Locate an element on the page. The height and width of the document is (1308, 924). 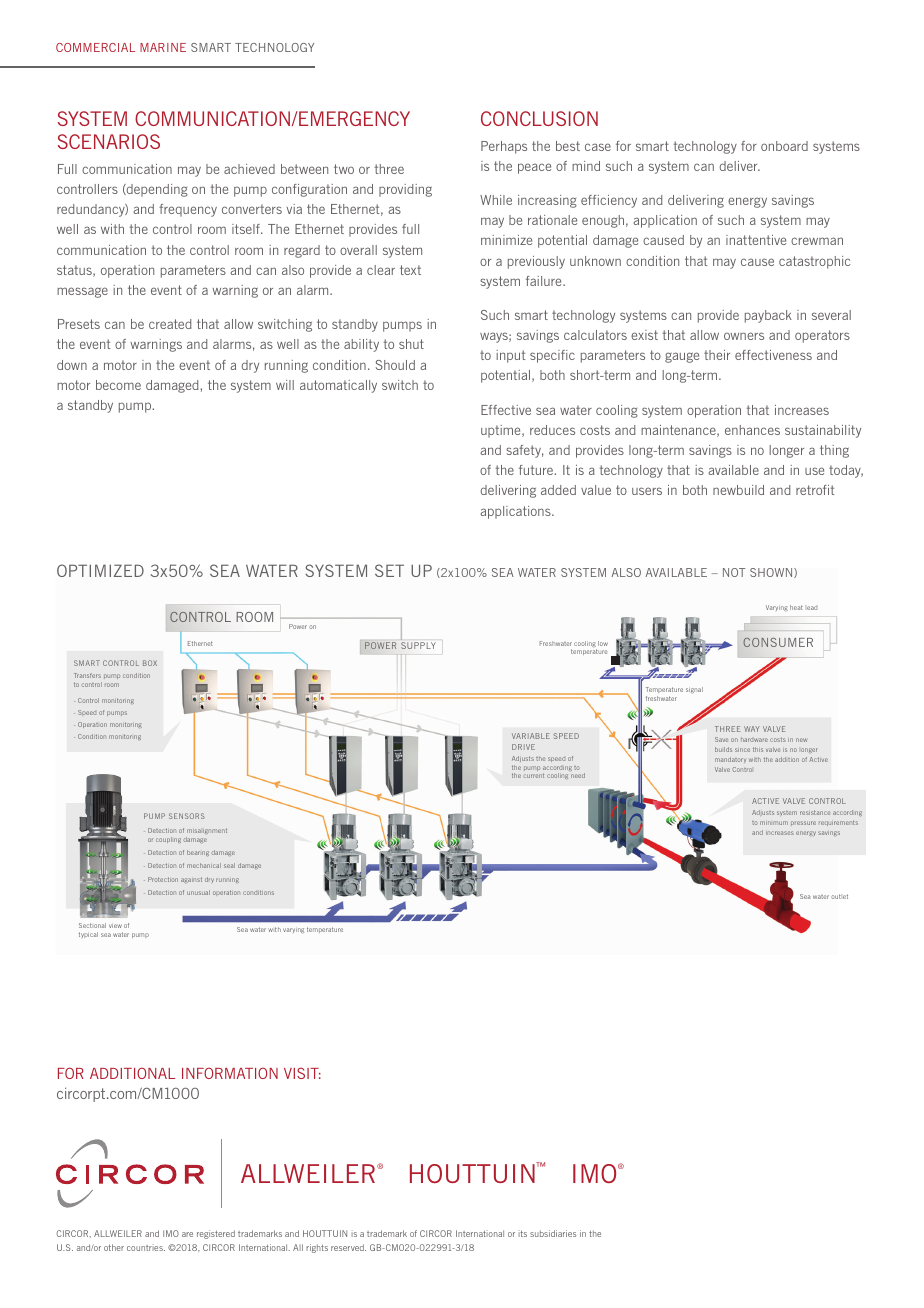
their is located at coordinates (717, 355).
